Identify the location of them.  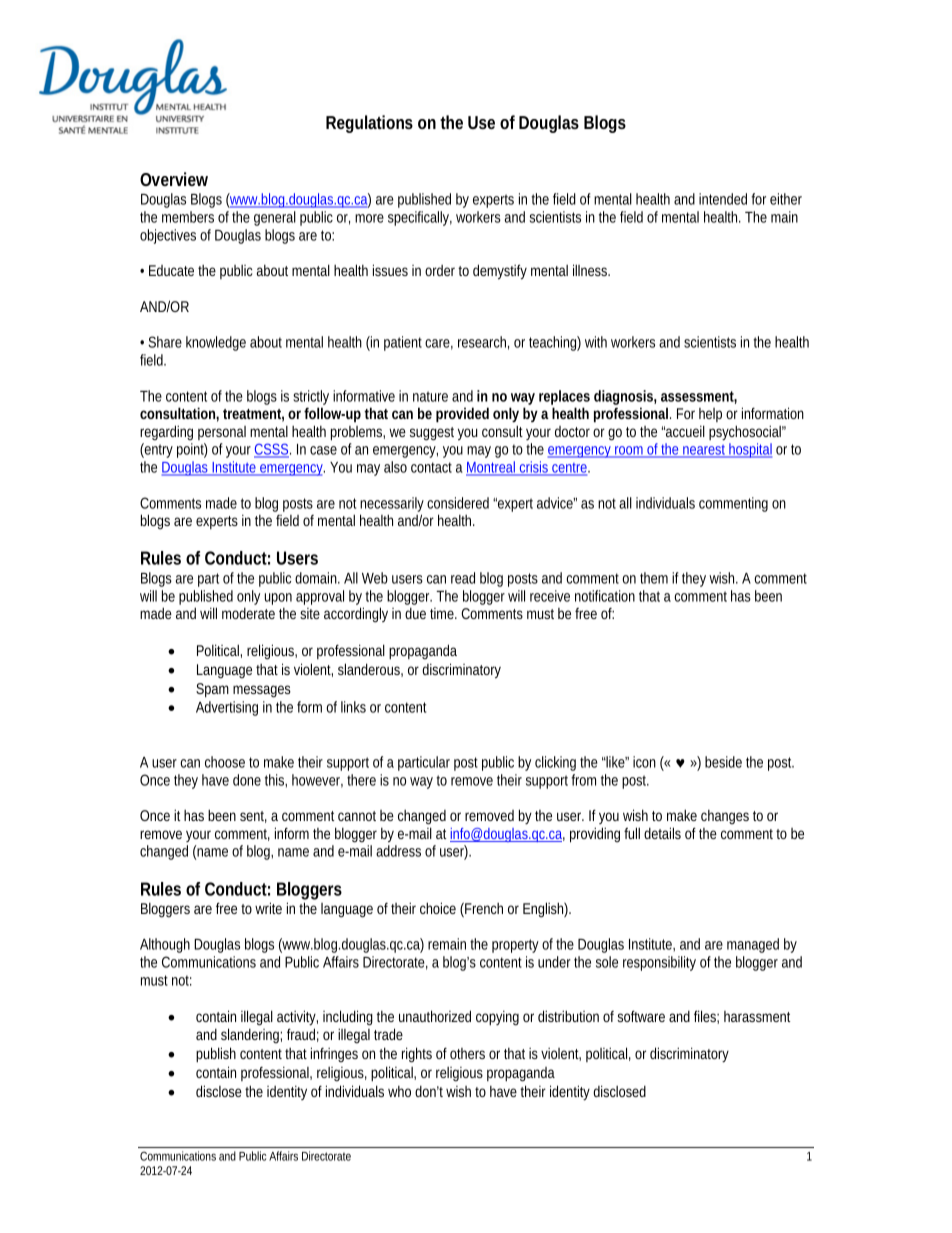
(654, 578).
